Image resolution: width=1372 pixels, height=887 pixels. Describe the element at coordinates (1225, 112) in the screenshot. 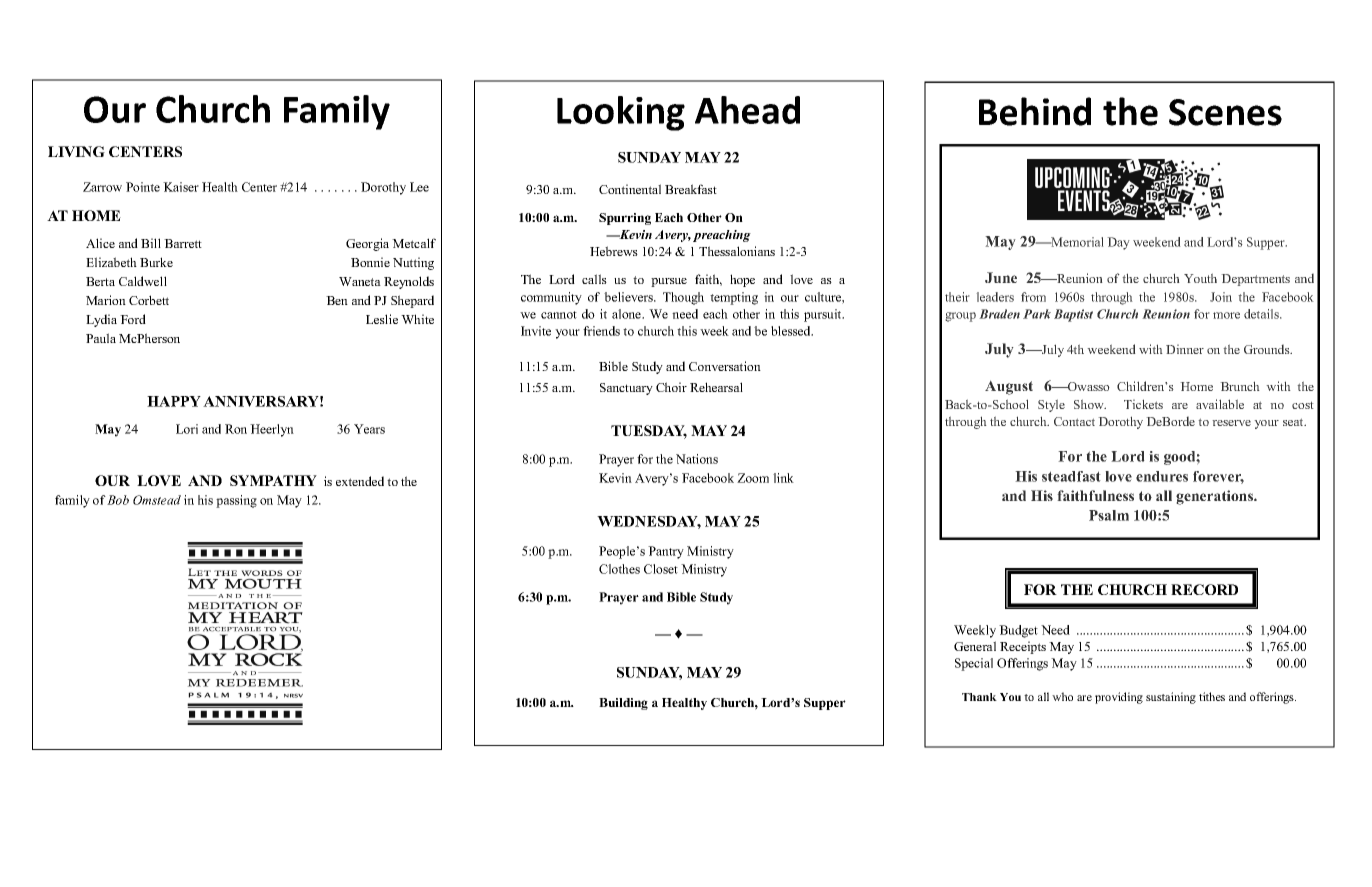

I see `Scenes` at that location.
